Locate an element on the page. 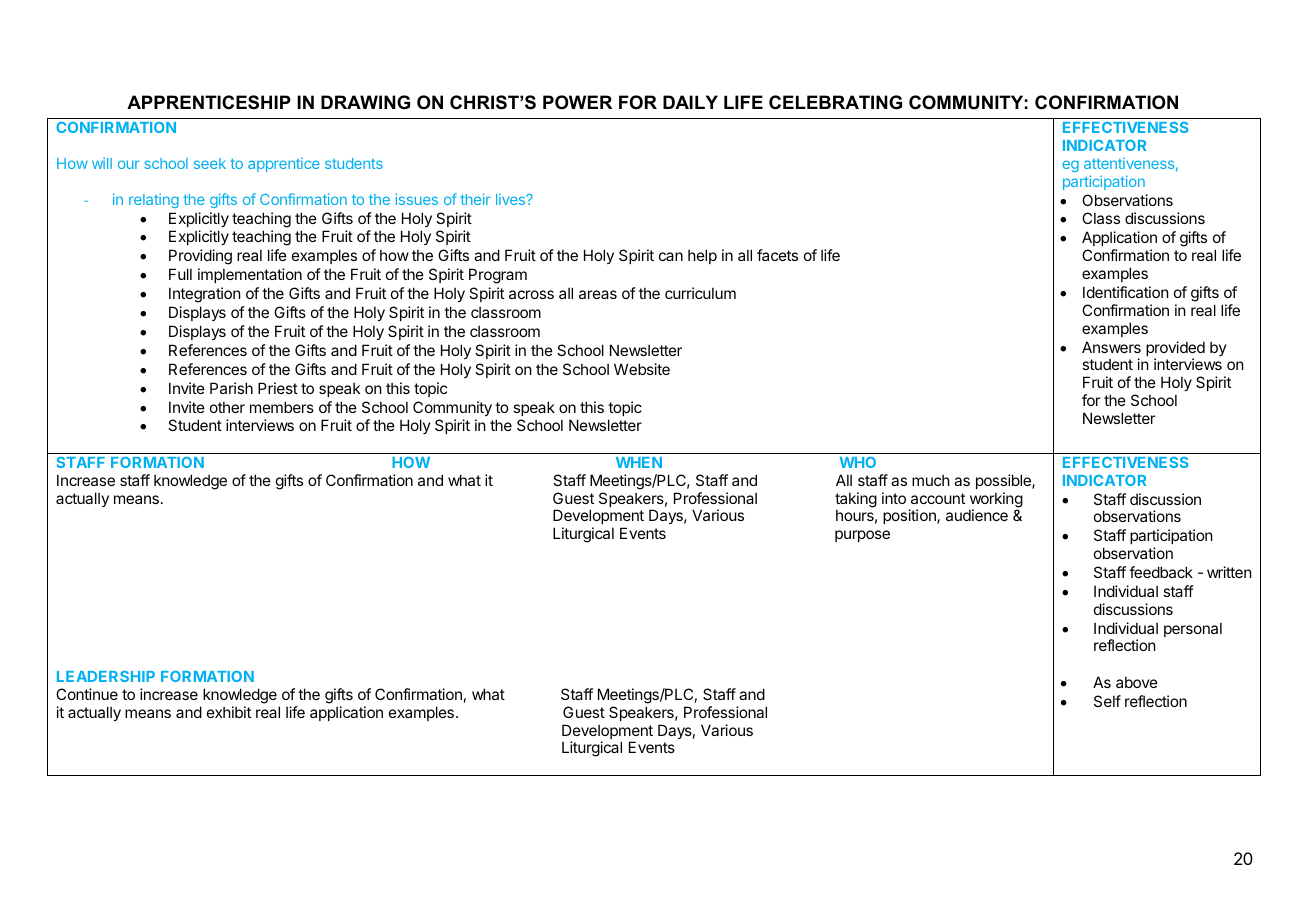 This document has width=1308, height=924. Self is located at coordinates (1107, 701).
